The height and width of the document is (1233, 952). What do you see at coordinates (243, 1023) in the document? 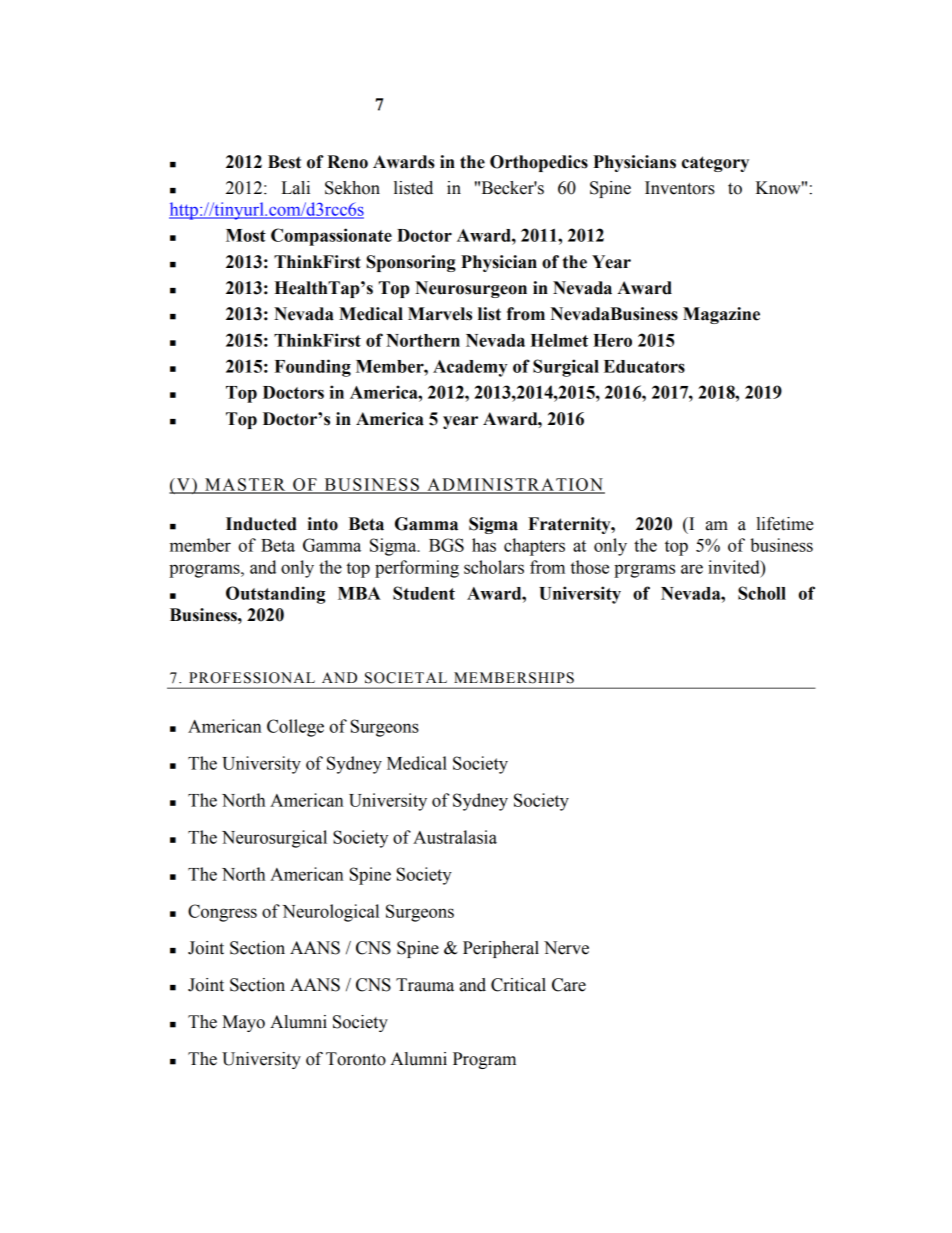
I see `Mayo` at bounding box center [243, 1023].
